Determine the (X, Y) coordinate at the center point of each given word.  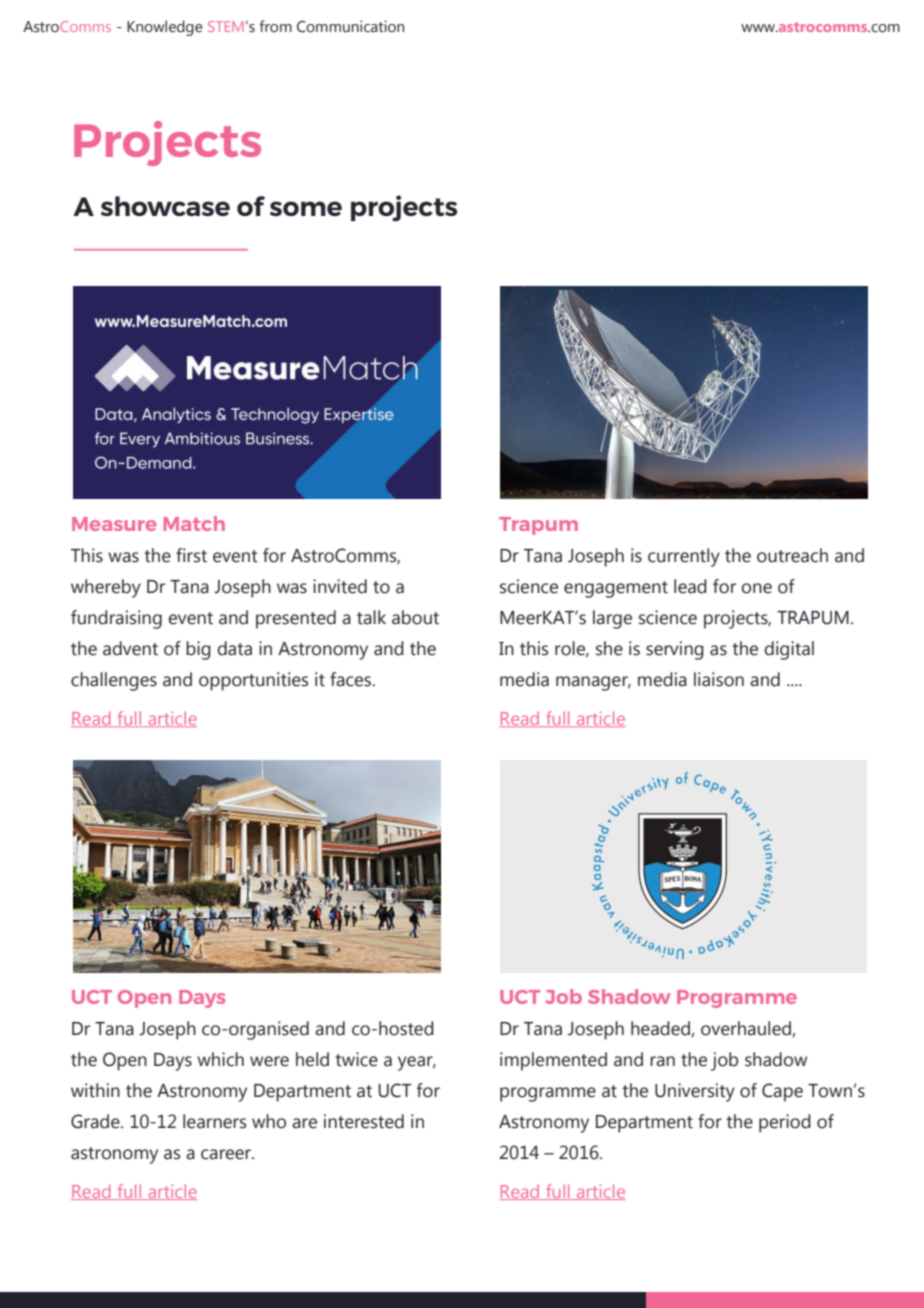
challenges (114, 681)
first (191, 555)
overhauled (747, 1029)
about (415, 617)
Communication (350, 26)
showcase (165, 206)
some (306, 208)
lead (690, 586)
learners (214, 1121)
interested (364, 1121)
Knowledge (165, 28)
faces (351, 679)
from (275, 26)
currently (684, 557)
